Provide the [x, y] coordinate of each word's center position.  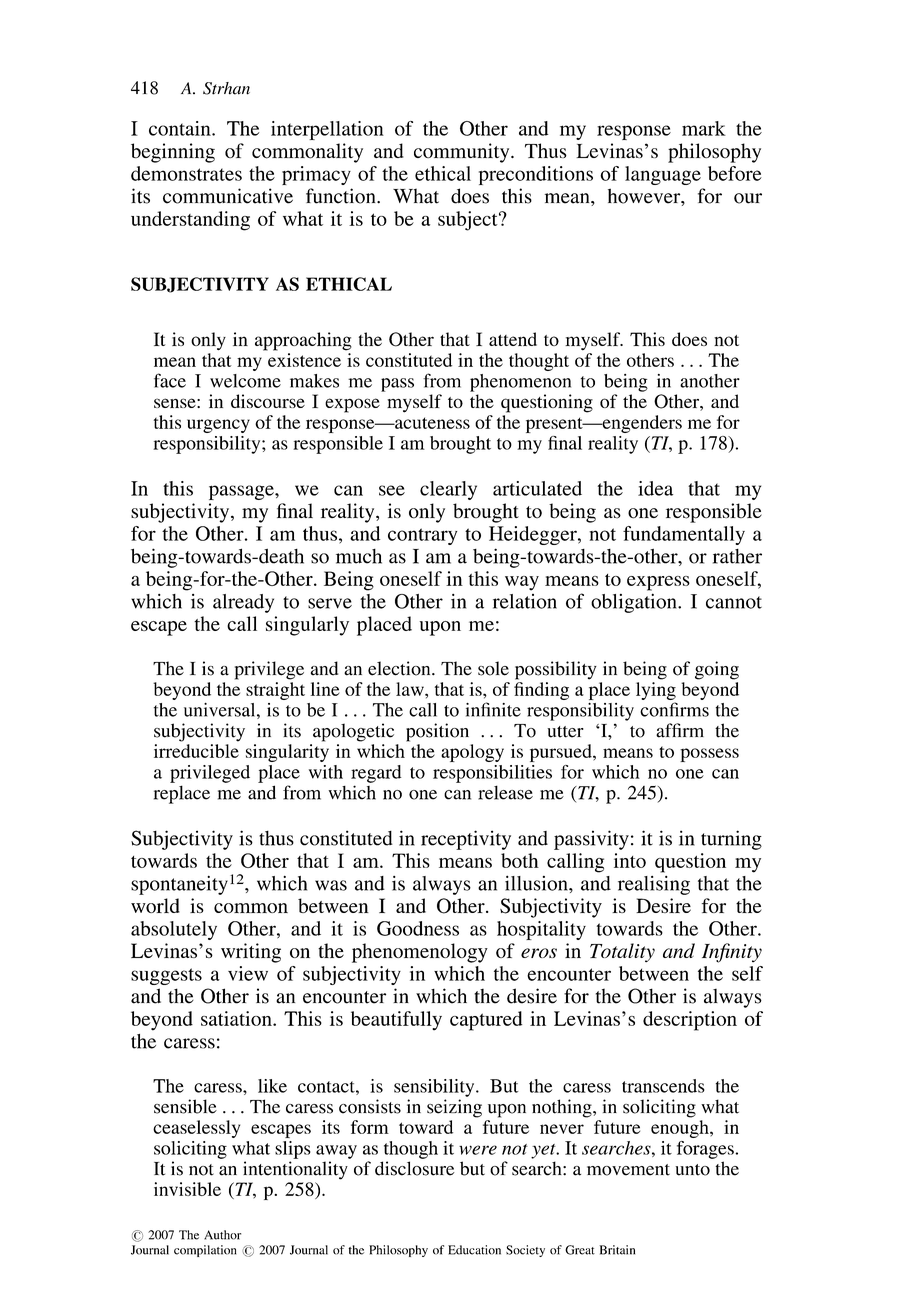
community [463, 153]
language [663, 175]
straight [275, 691]
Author [222, 1235]
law [411, 689]
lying [656, 691]
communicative [228, 196]
